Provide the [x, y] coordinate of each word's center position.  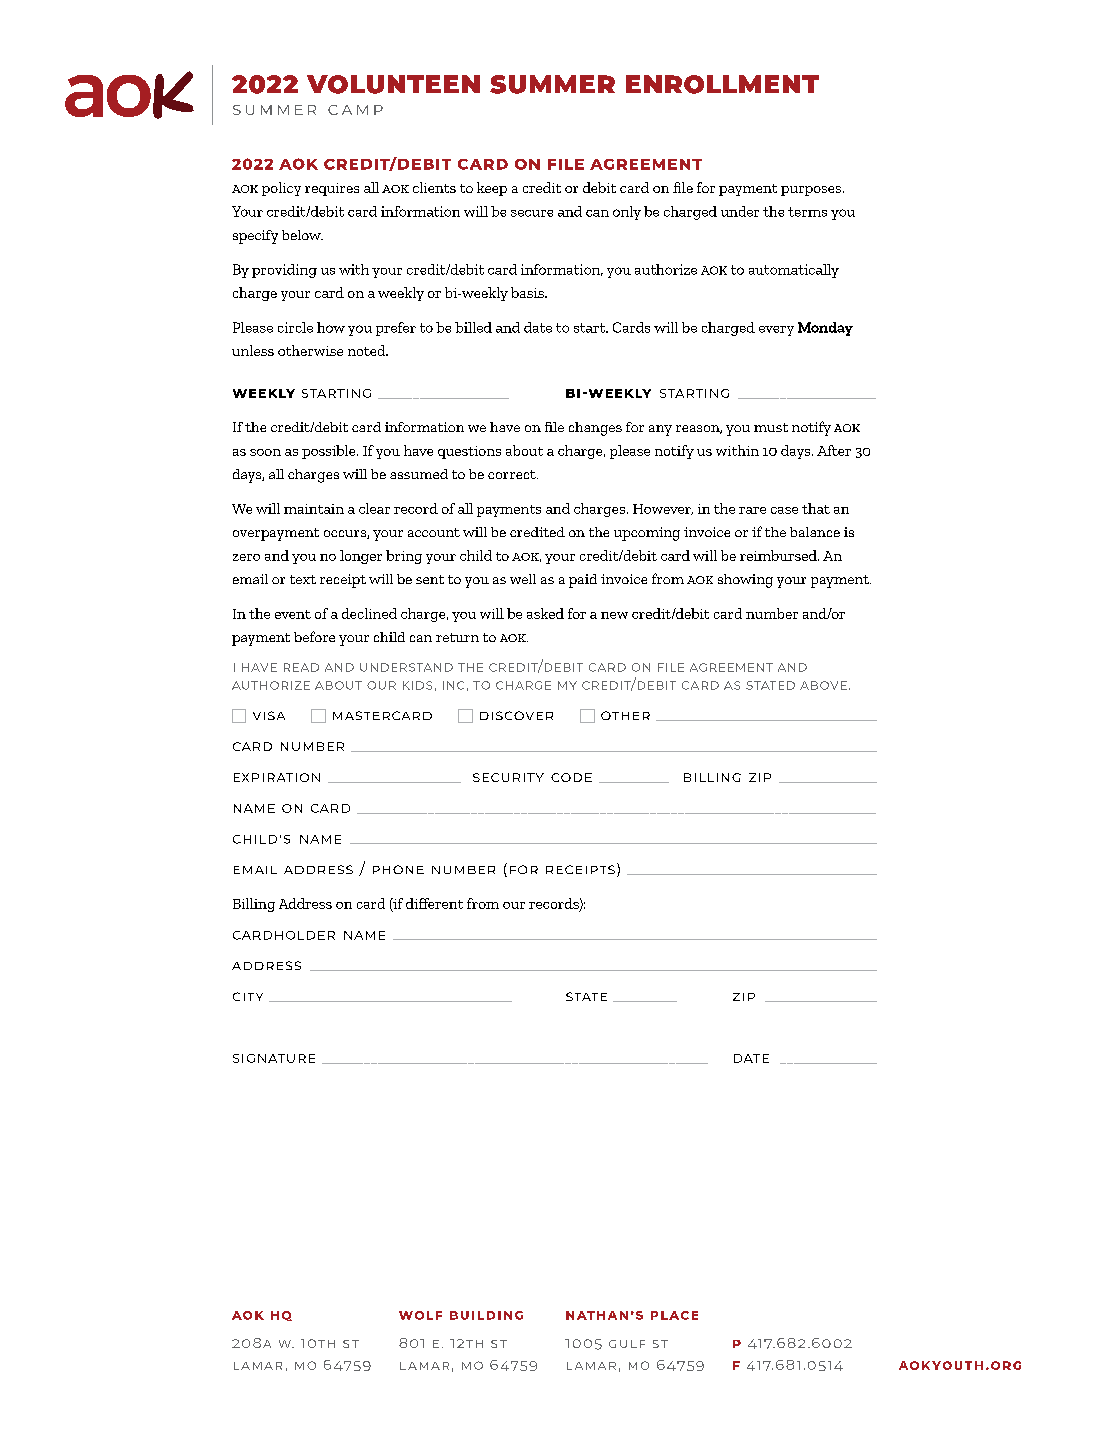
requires [332, 189]
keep [492, 189]
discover [516, 715]
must [771, 427]
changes [595, 429]
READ [301, 667]
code [571, 777]
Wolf [420, 1315]
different [434, 903]
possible [330, 452]
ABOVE [823, 685]
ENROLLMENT [722, 84]
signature [274, 1058]
